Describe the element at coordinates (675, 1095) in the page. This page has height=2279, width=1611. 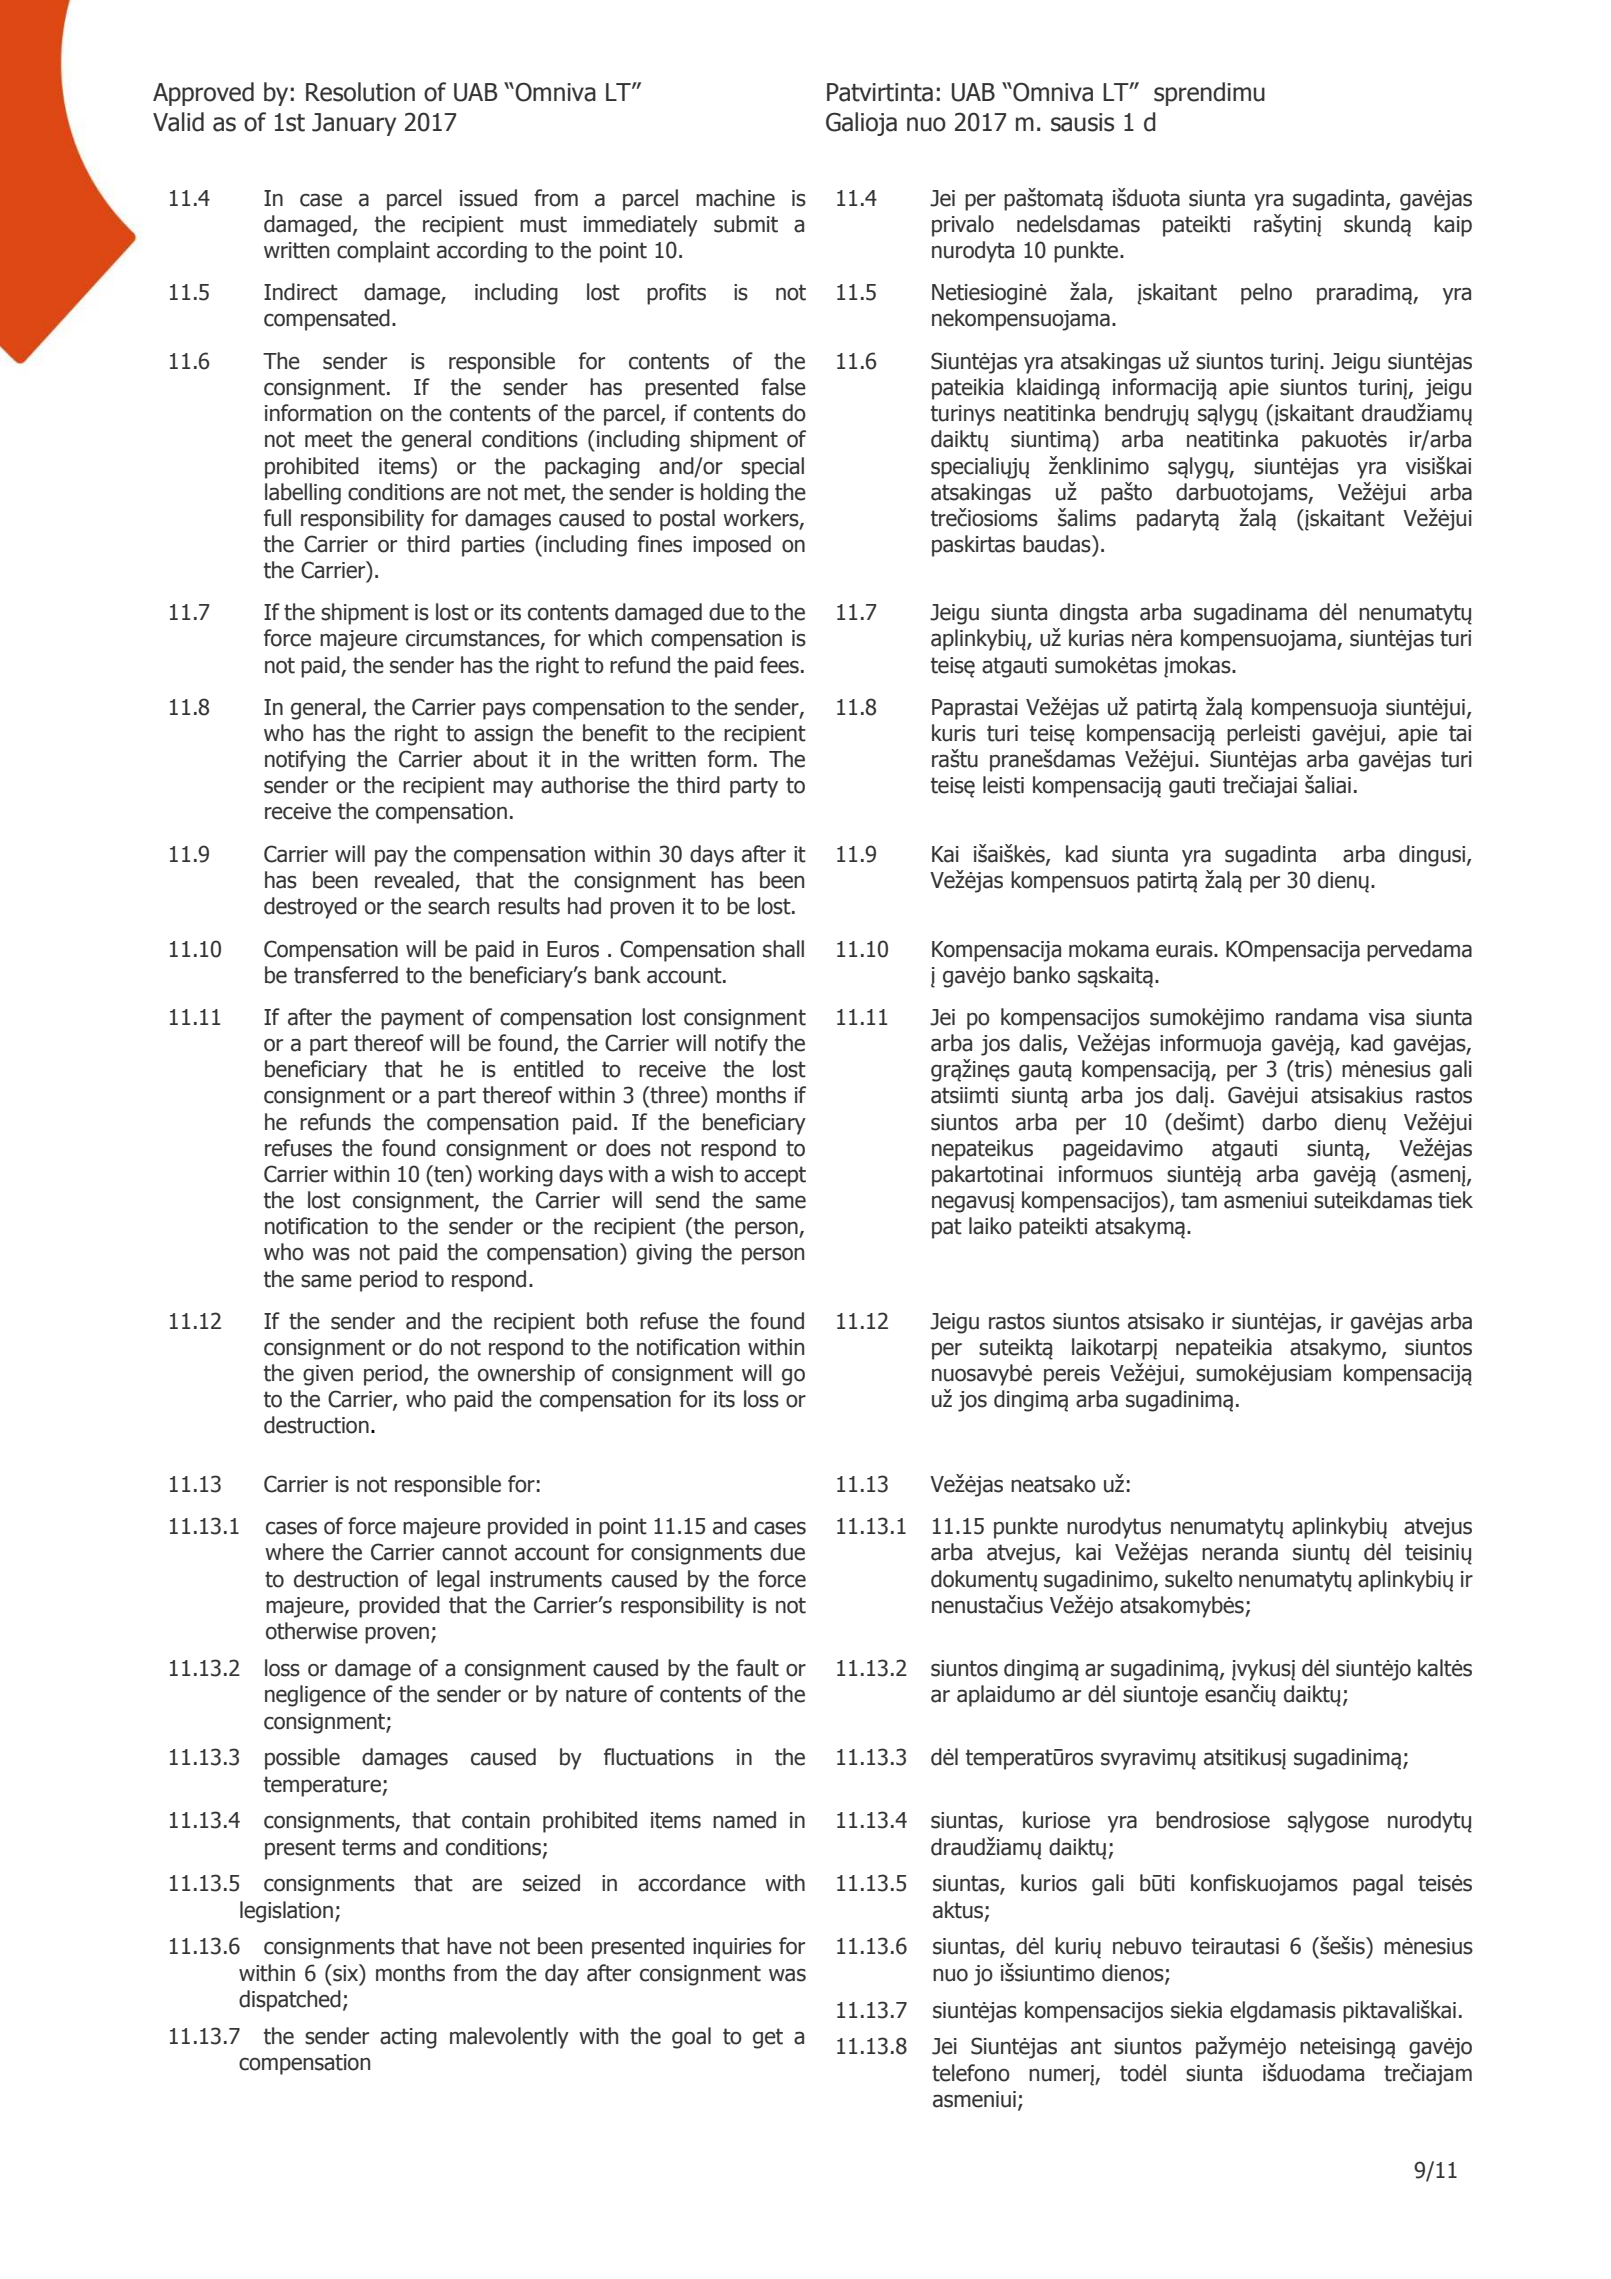
I see `three` at that location.
